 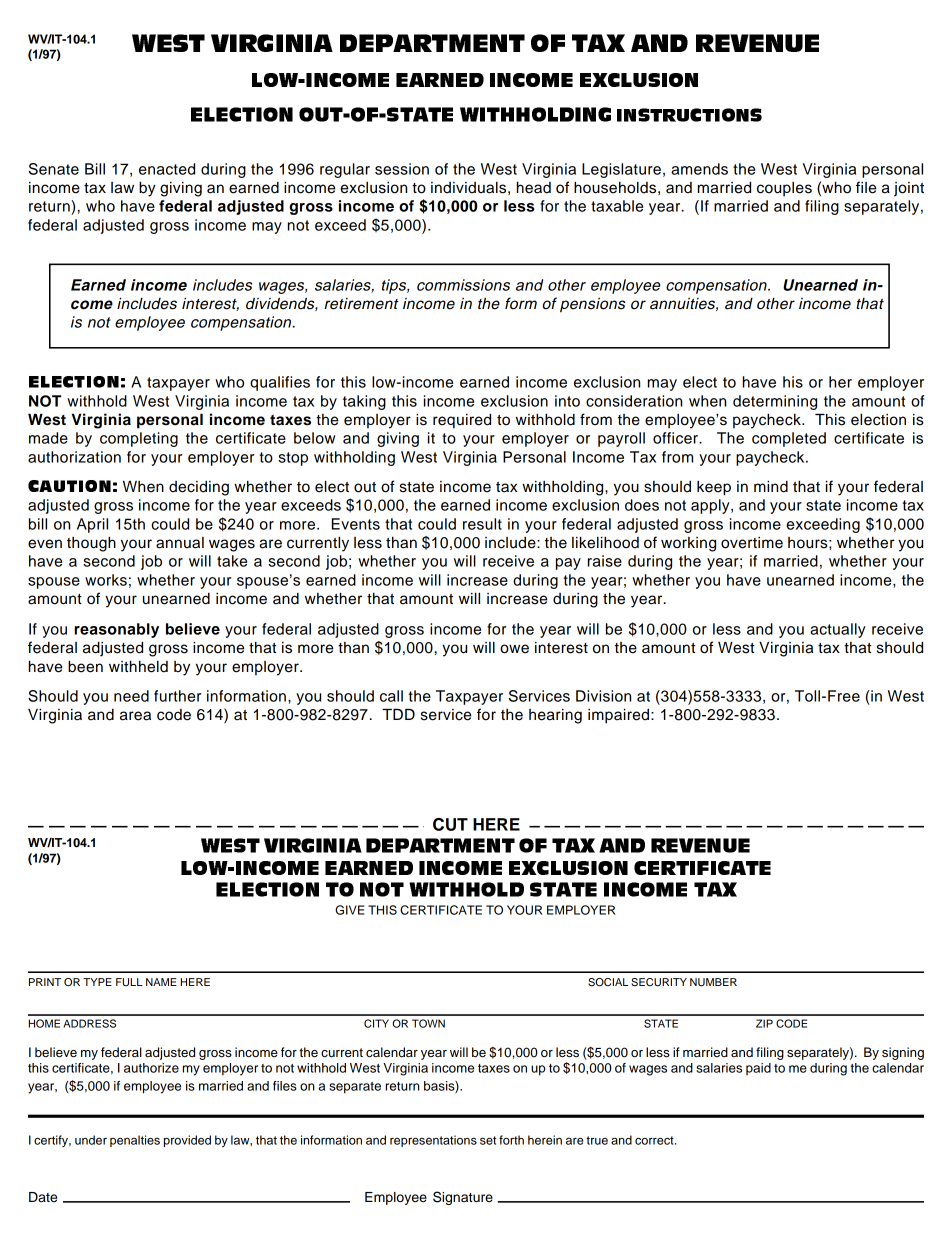 I want to click on session, so click(x=402, y=169).
